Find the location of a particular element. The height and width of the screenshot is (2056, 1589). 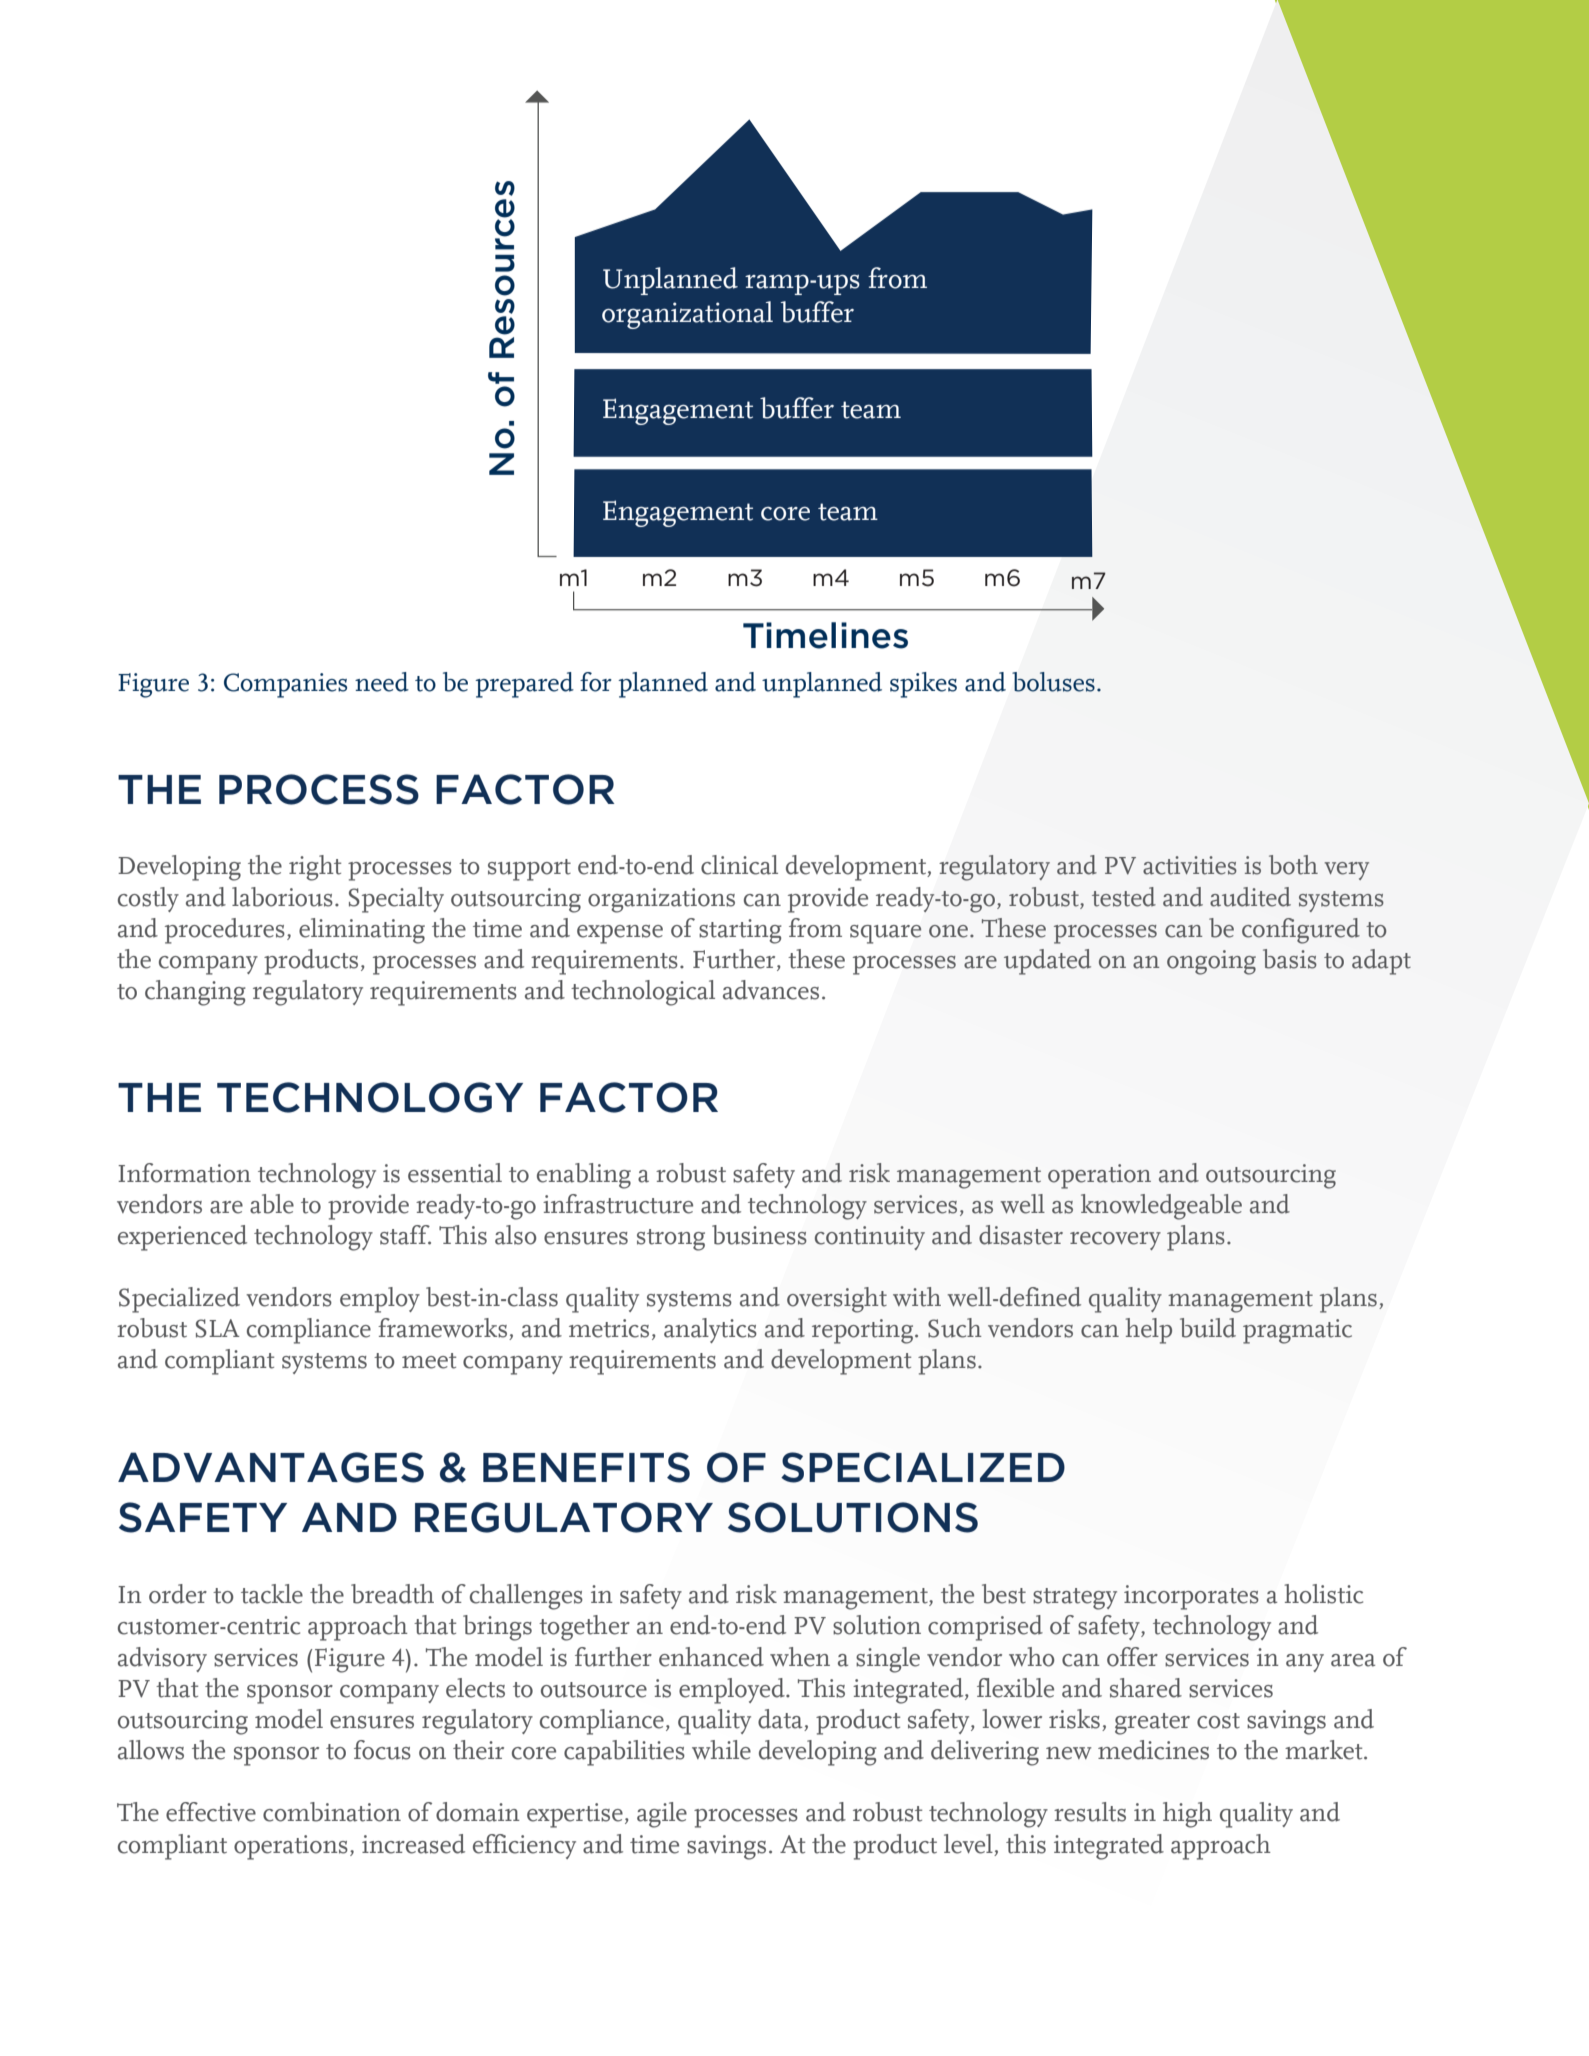

combination is located at coordinates (332, 1812).
